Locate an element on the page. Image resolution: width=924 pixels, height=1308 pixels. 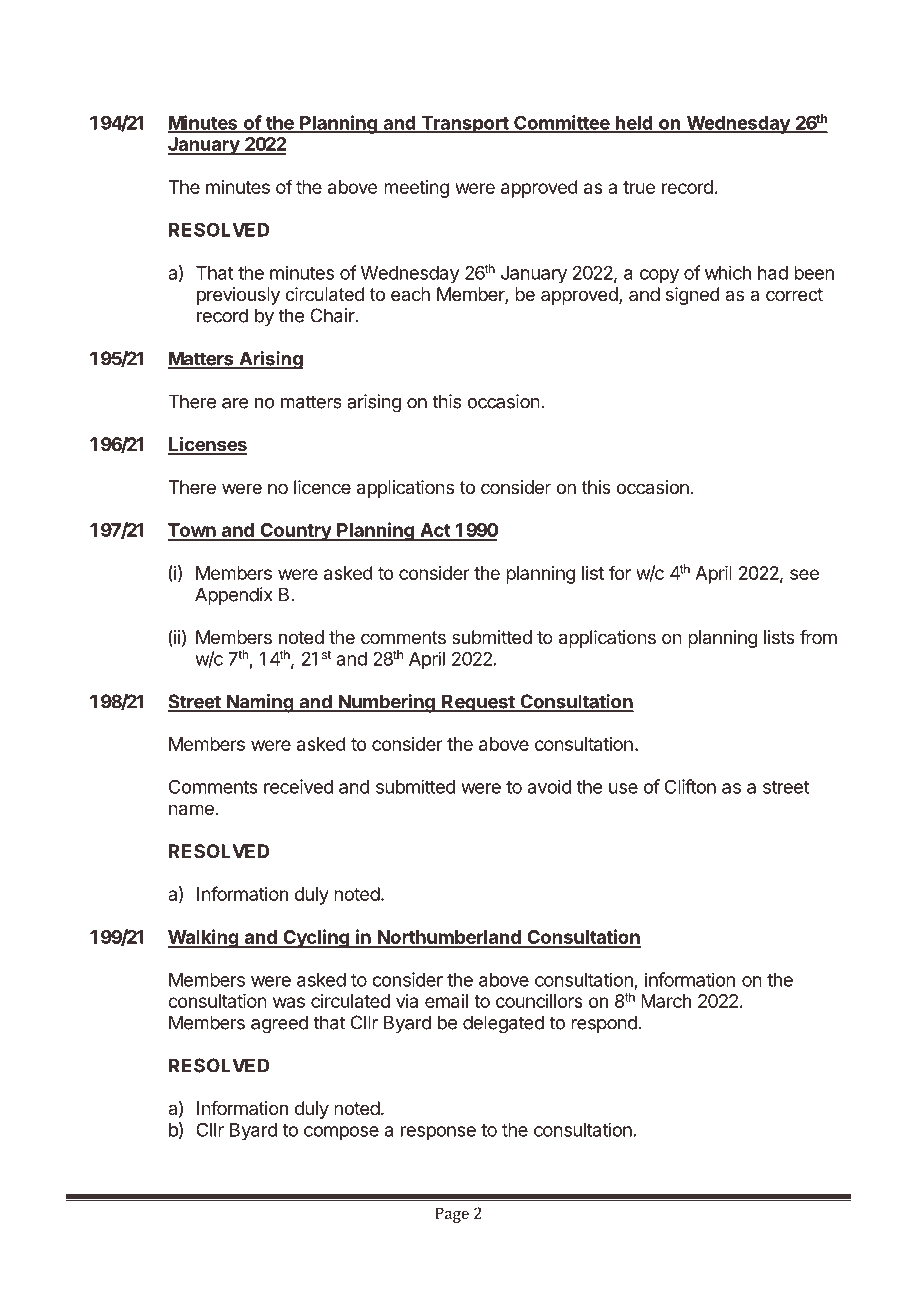
received is located at coordinates (298, 786).
